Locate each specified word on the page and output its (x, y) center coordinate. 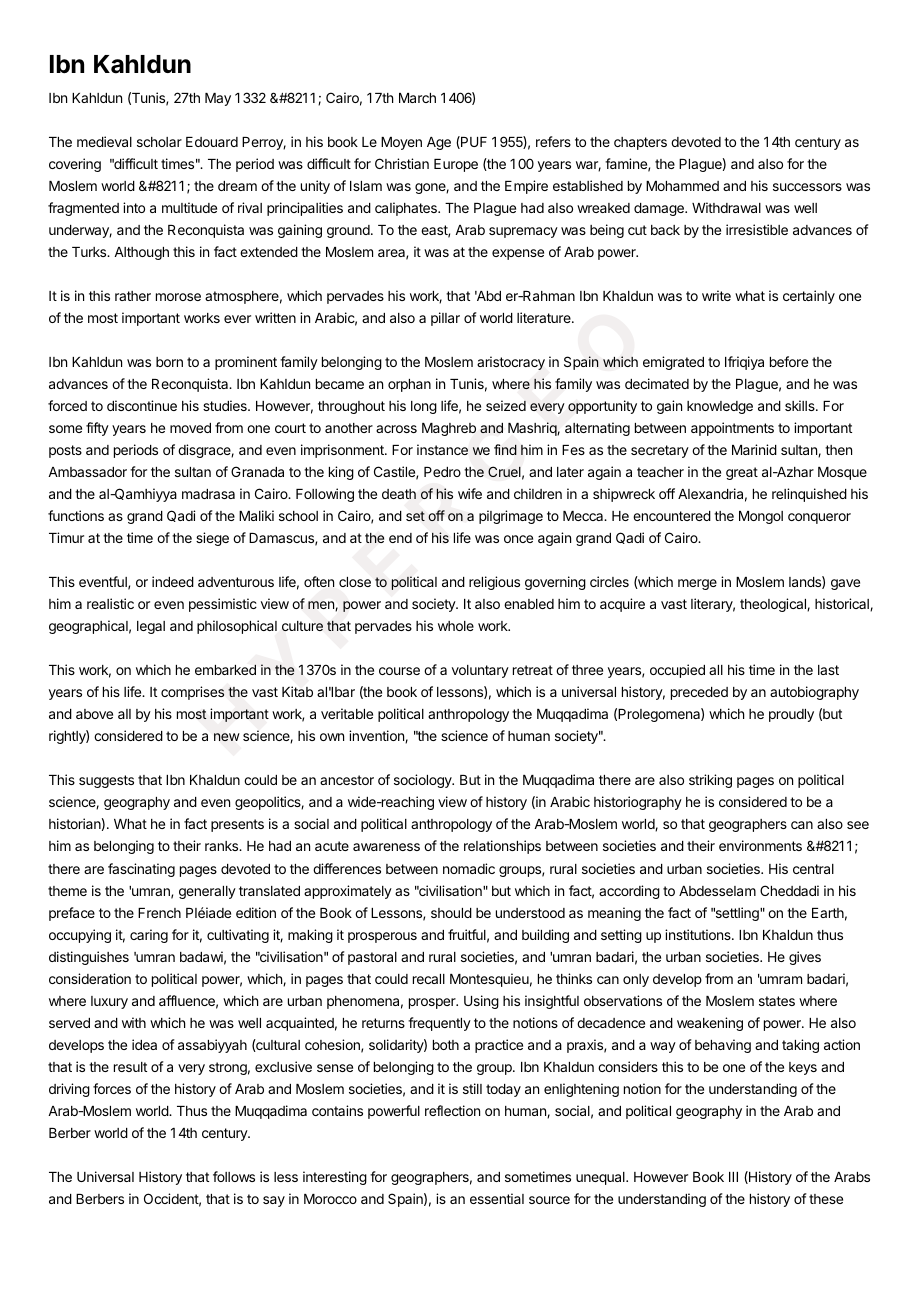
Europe (456, 165)
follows (234, 1176)
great (742, 473)
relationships (502, 847)
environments (760, 845)
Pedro (442, 472)
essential (497, 1198)
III (733, 1177)
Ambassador (87, 472)
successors (807, 187)
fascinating (141, 870)
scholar (159, 142)
